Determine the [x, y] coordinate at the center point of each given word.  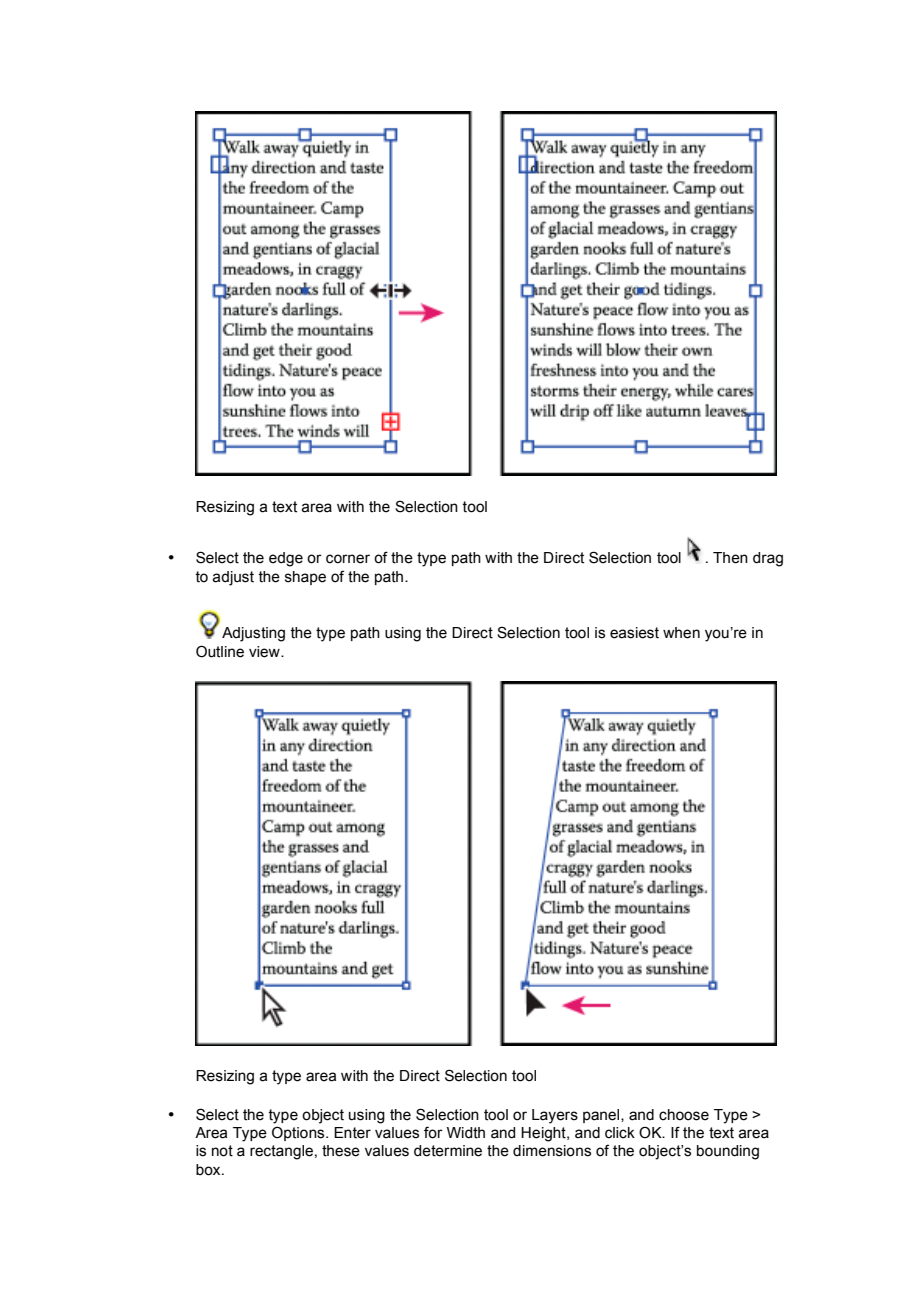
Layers [555, 1116]
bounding [728, 1152]
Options [299, 1133]
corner [348, 559]
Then [730, 558]
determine [448, 1151]
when [681, 633]
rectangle [281, 1152]
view [265, 652]
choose [684, 1115]
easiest [634, 633]
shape [305, 578]
